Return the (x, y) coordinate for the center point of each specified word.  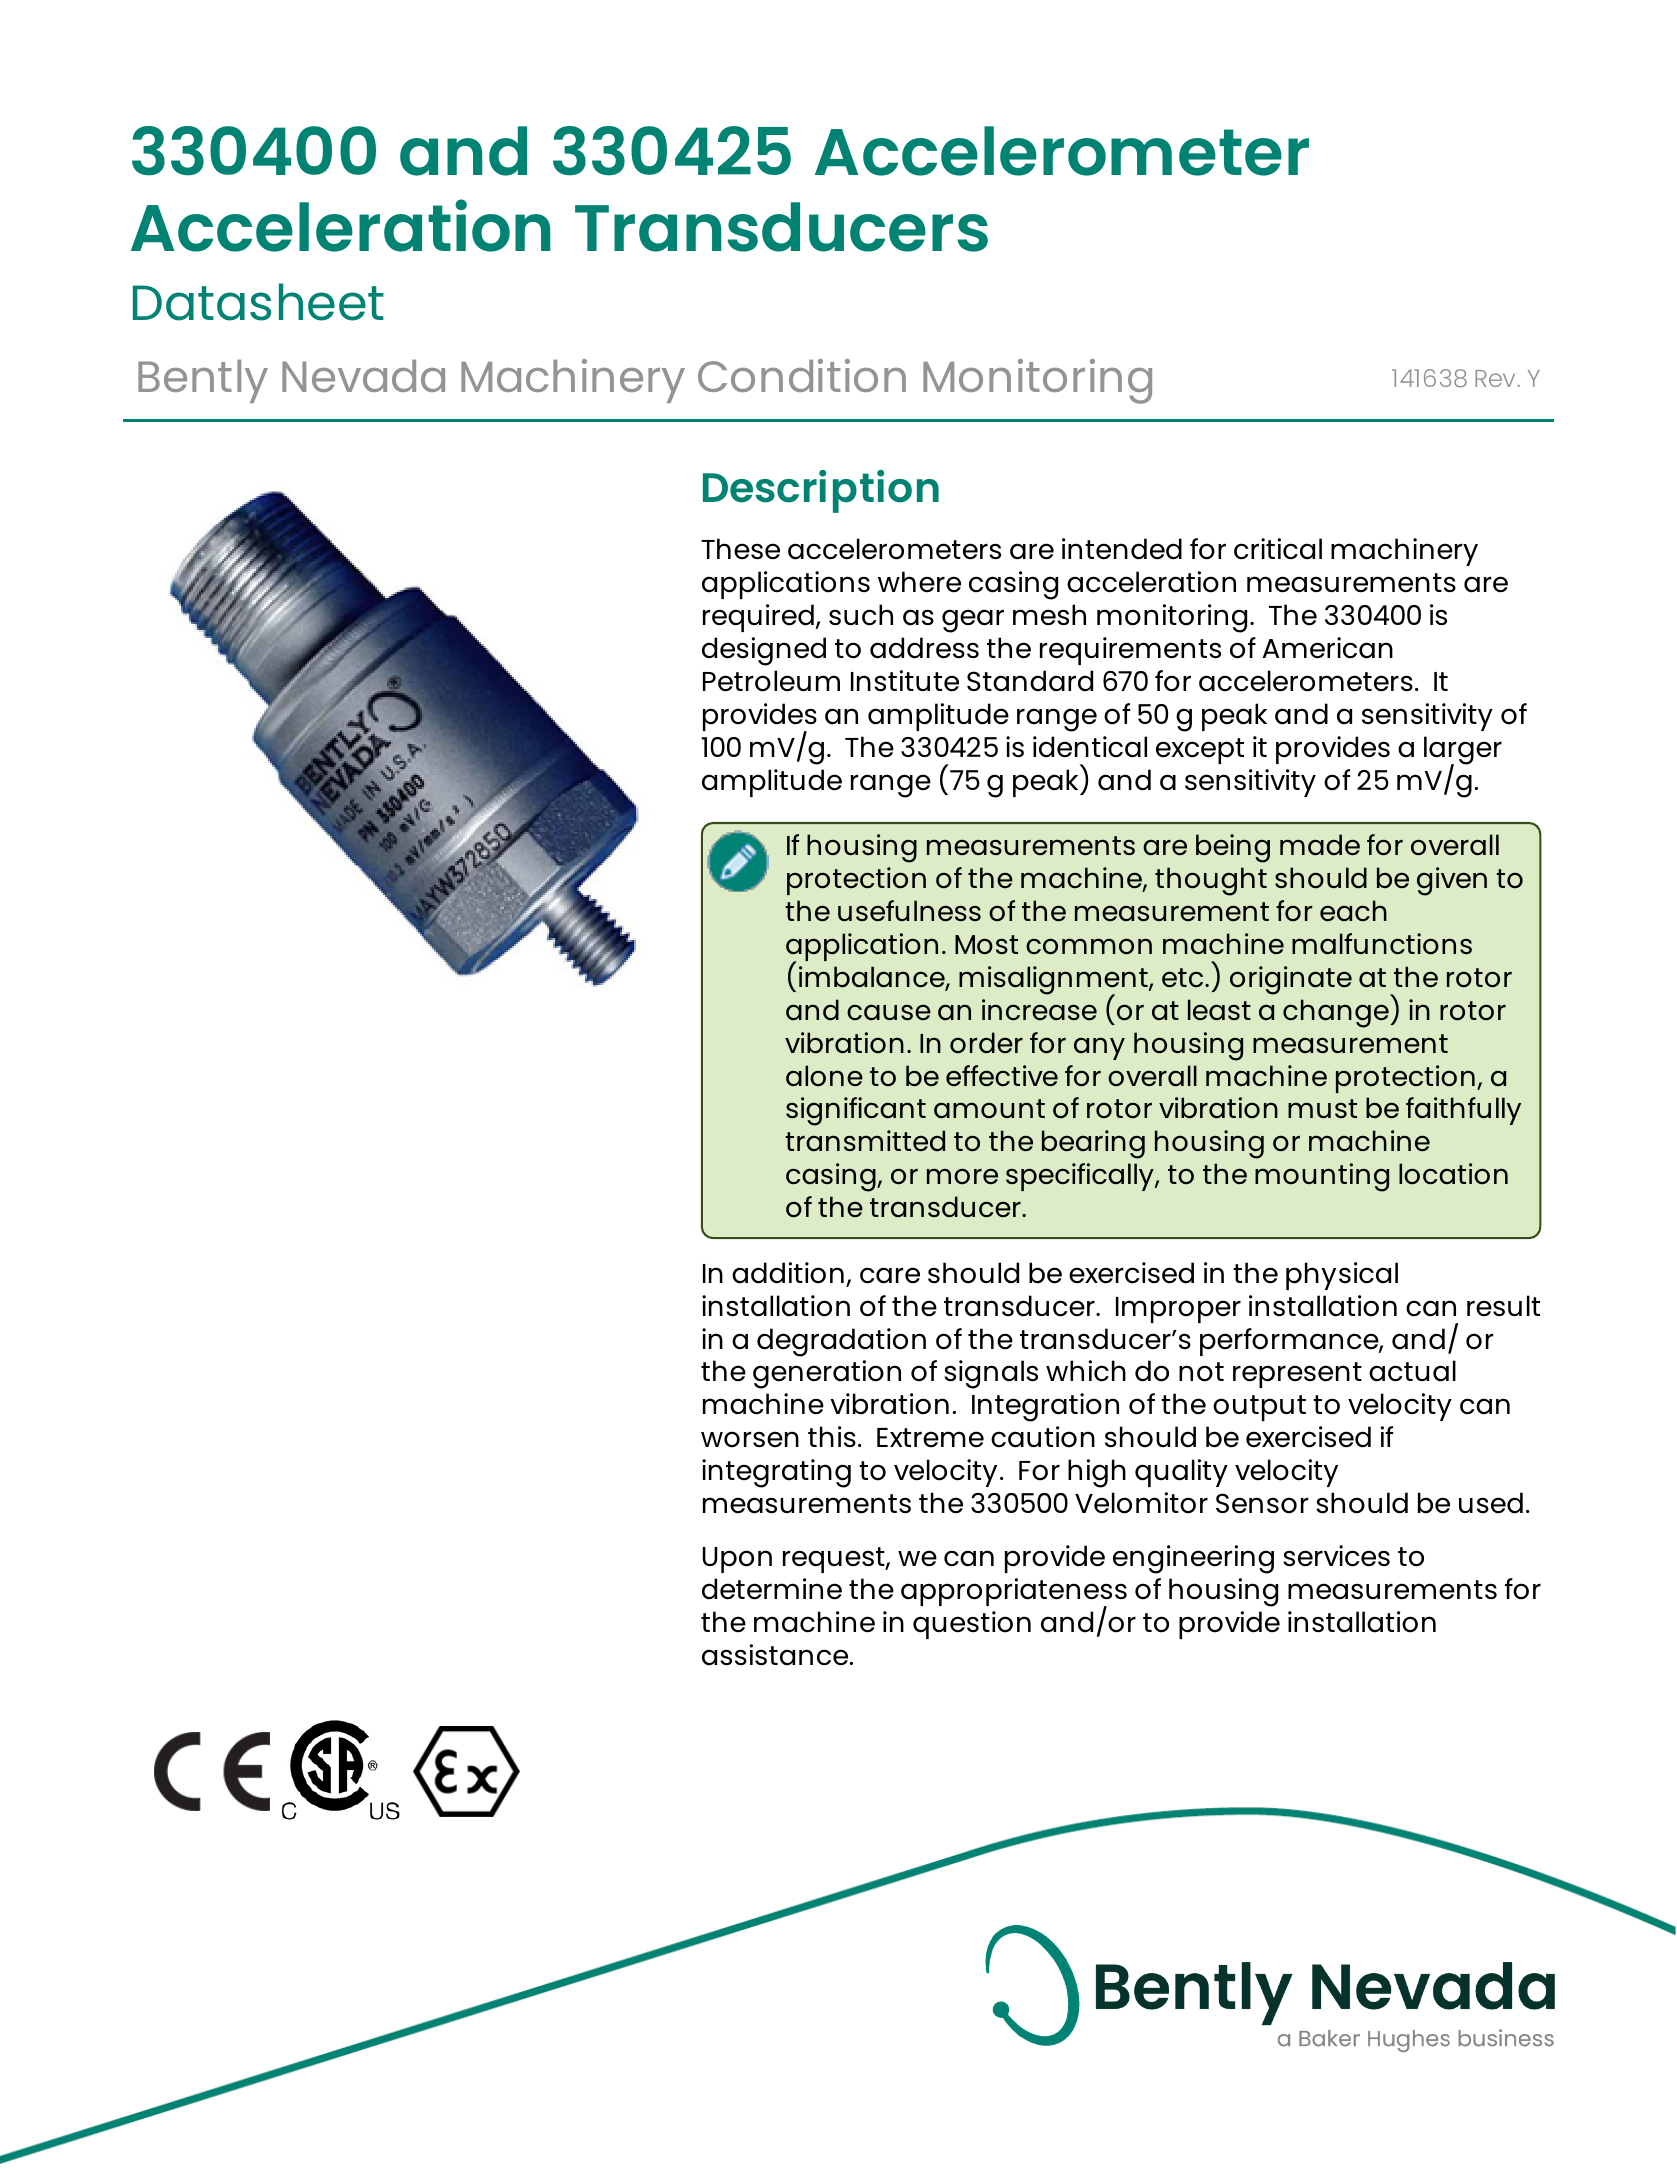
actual (1412, 1371)
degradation (841, 1342)
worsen (750, 1439)
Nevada (363, 376)
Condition (802, 375)
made (1320, 845)
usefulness (909, 911)
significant (856, 1111)
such (861, 615)
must (1322, 1108)
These (740, 549)
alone (824, 1075)
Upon (737, 1560)
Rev (1495, 378)
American (1328, 648)
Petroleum (771, 681)
